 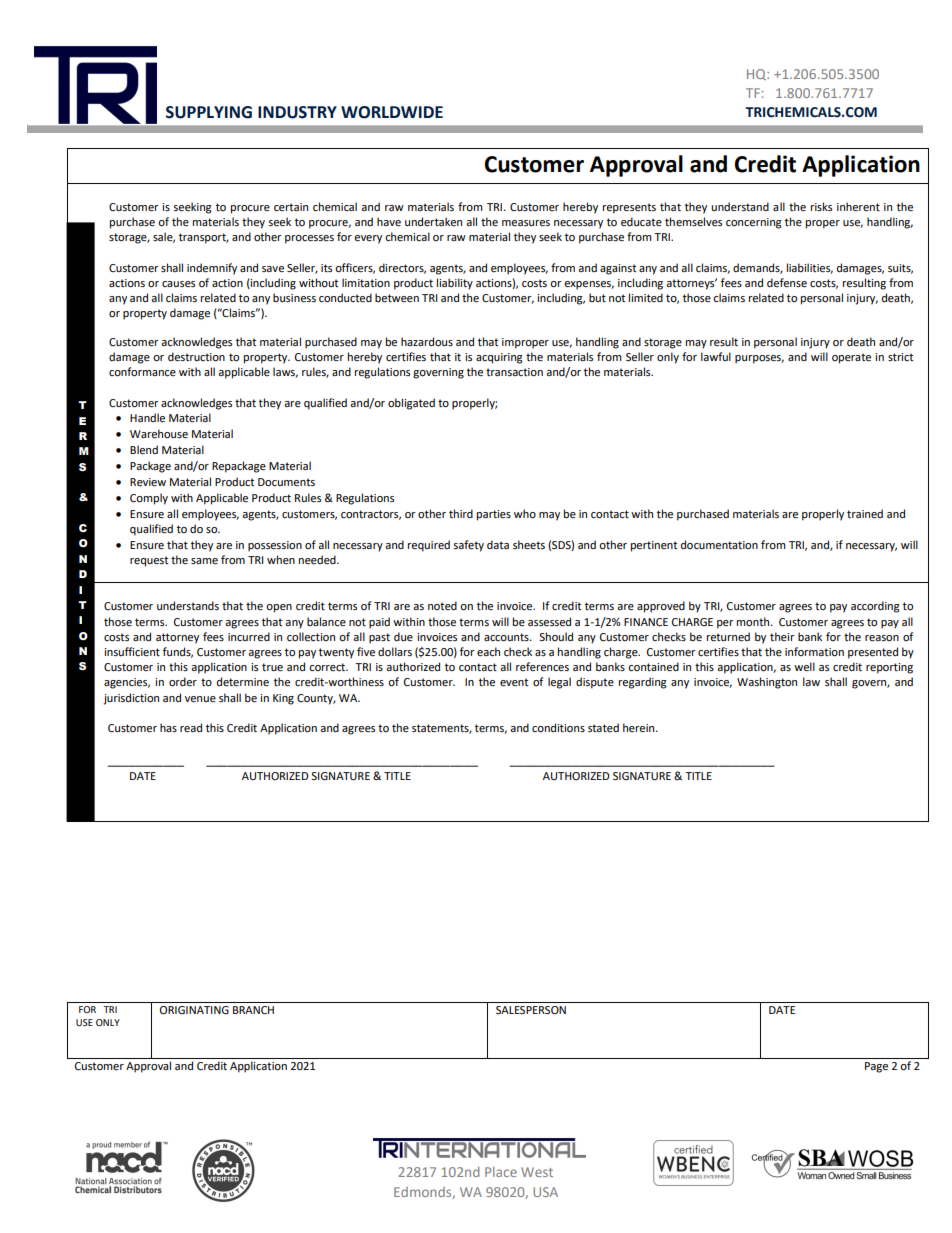 What do you see at coordinates (814, 652) in the image?
I see `information` at bounding box center [814, 652].
